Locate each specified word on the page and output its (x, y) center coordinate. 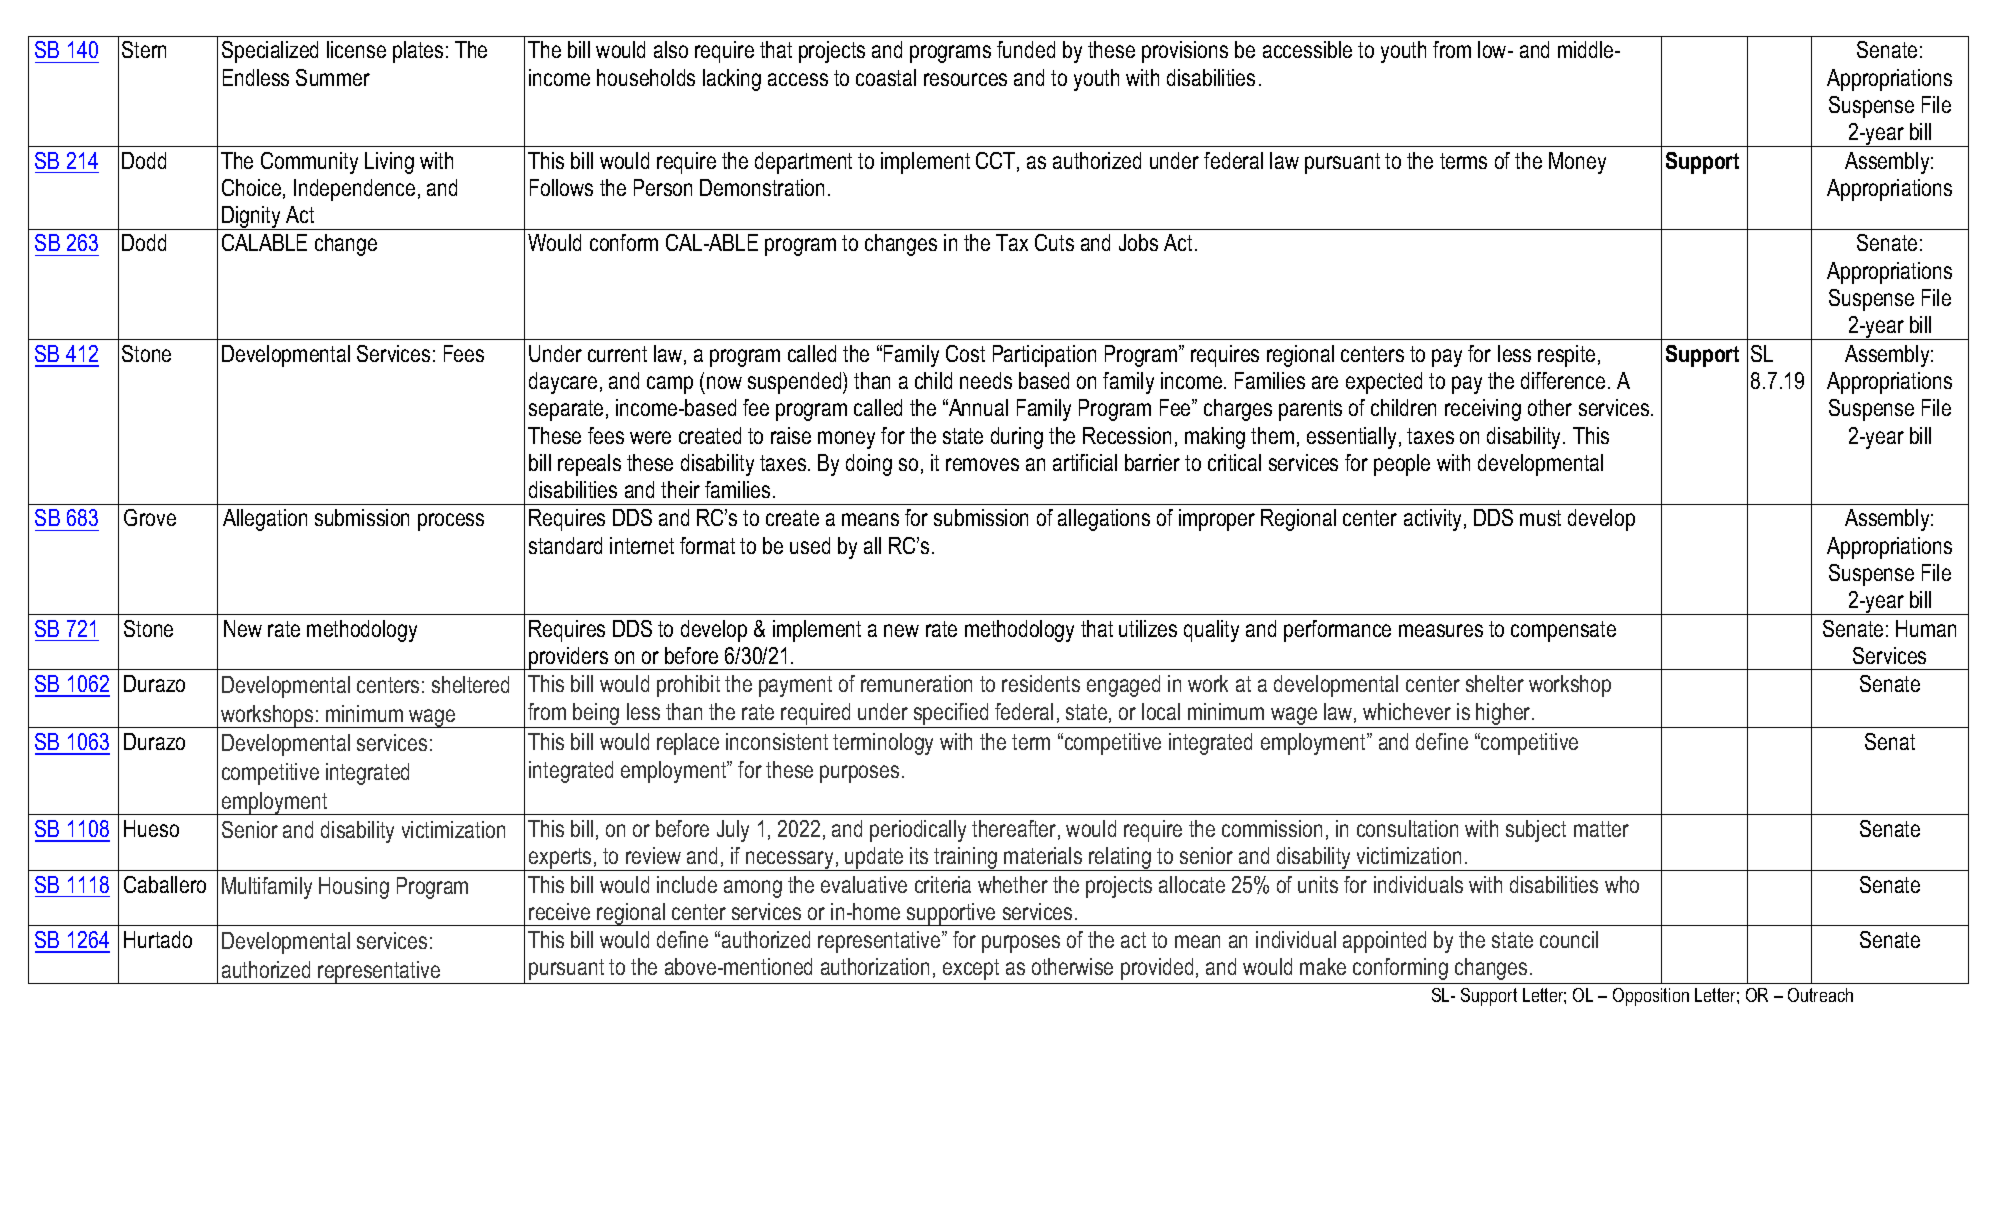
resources (965, 79)
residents (1041, 683)
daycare (563, 383)
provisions (1185, 52)
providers (569, 658)
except (971, 969)
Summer (333, 77)
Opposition (1651, 997)
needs (986, 380)
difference (1563, 380)
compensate (1563, 631)
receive (559, 911)
